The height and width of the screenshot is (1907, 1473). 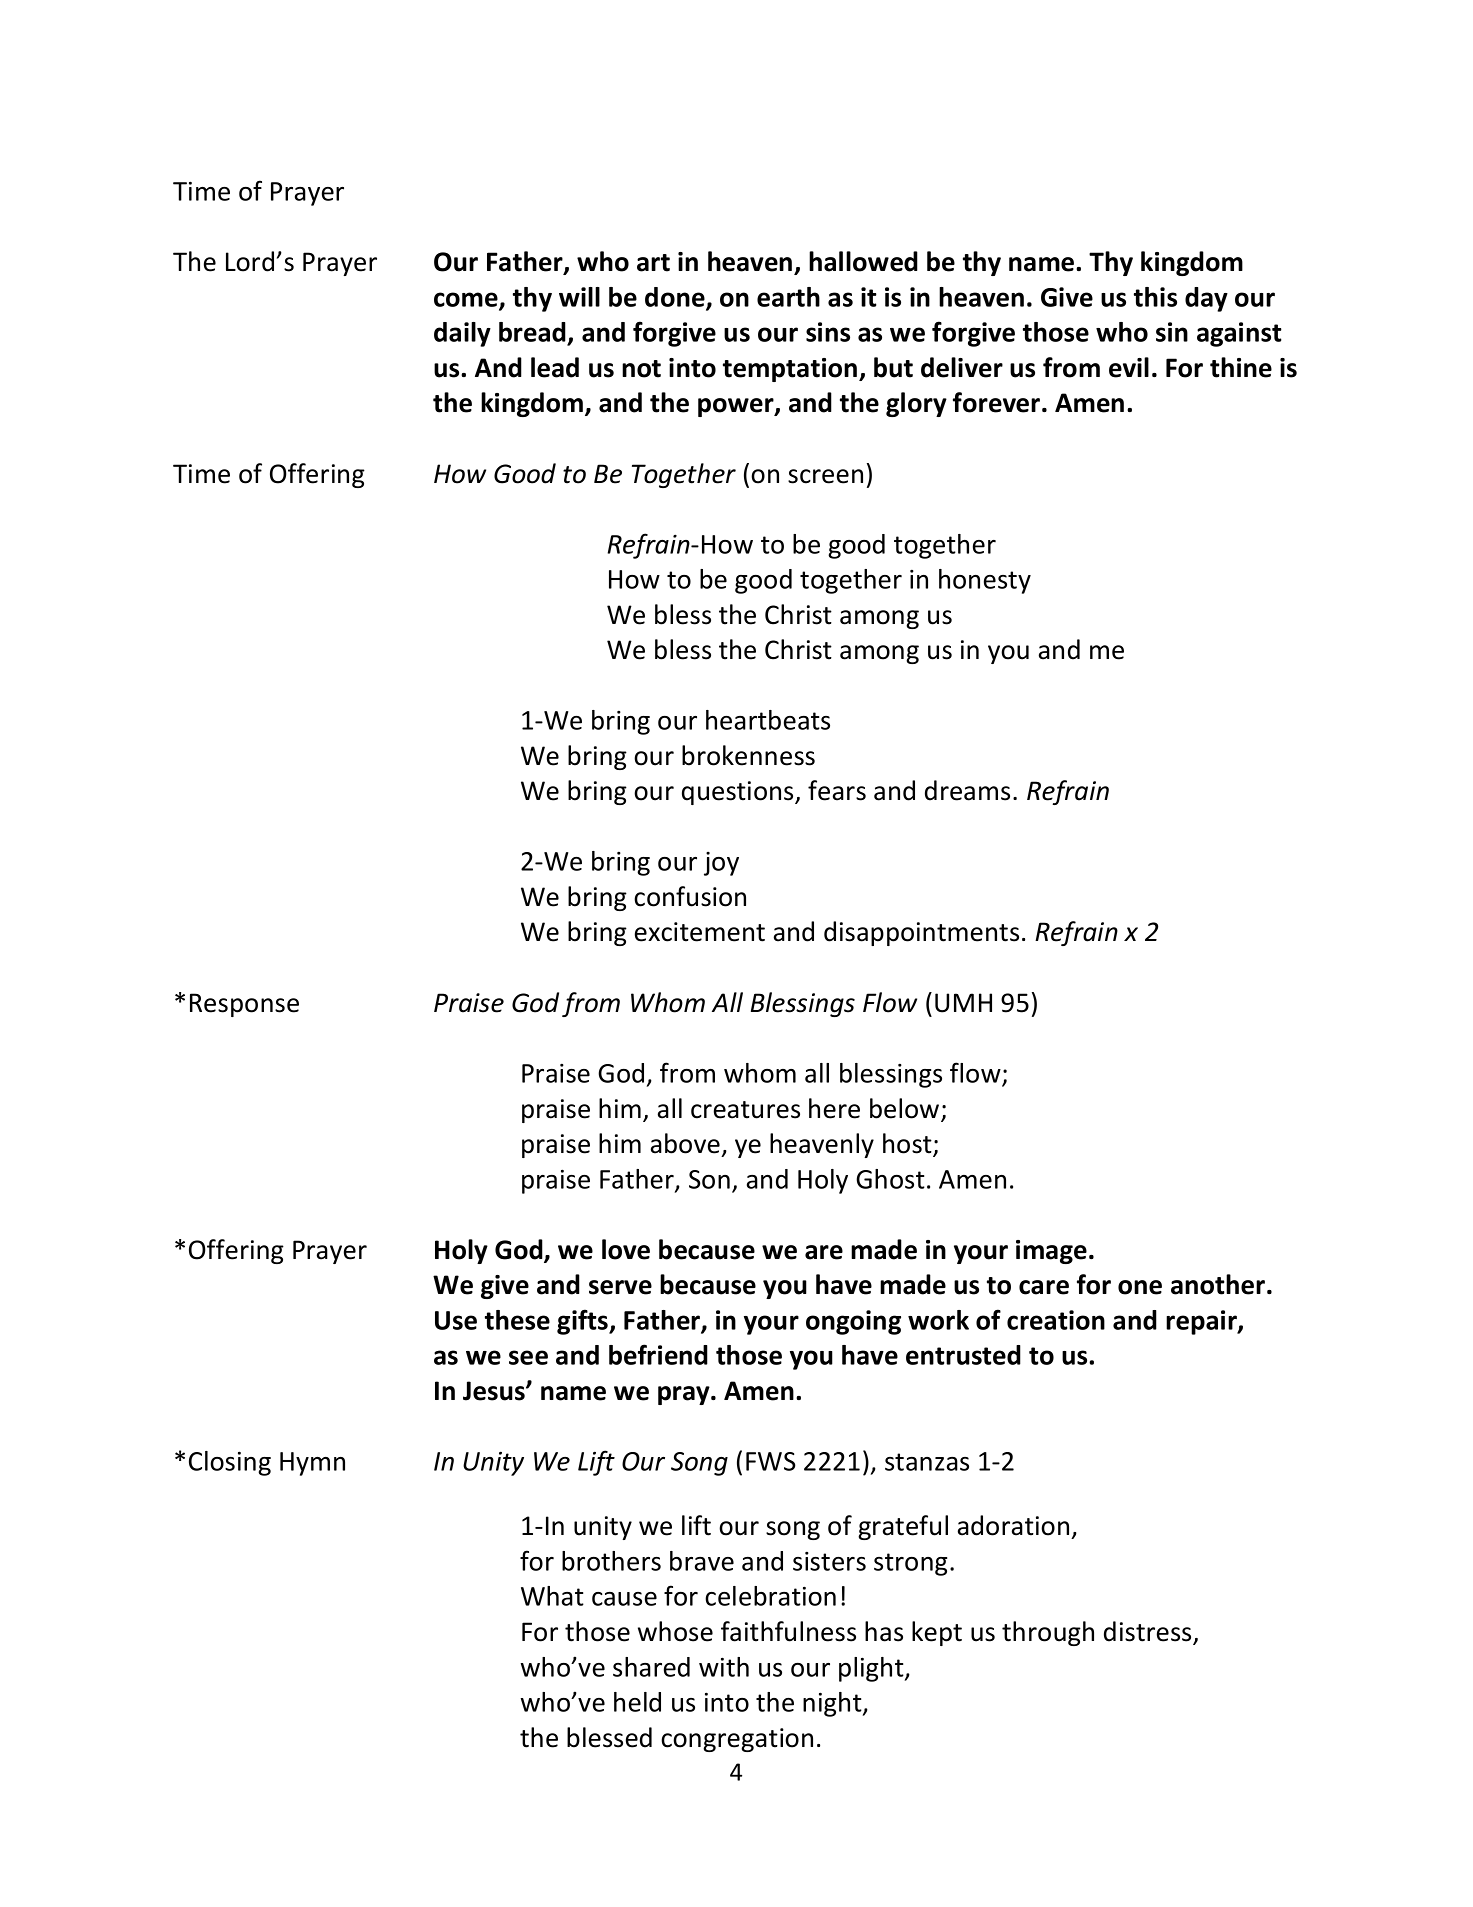 I want to click on UMH, so click(x=963, y=1003).
